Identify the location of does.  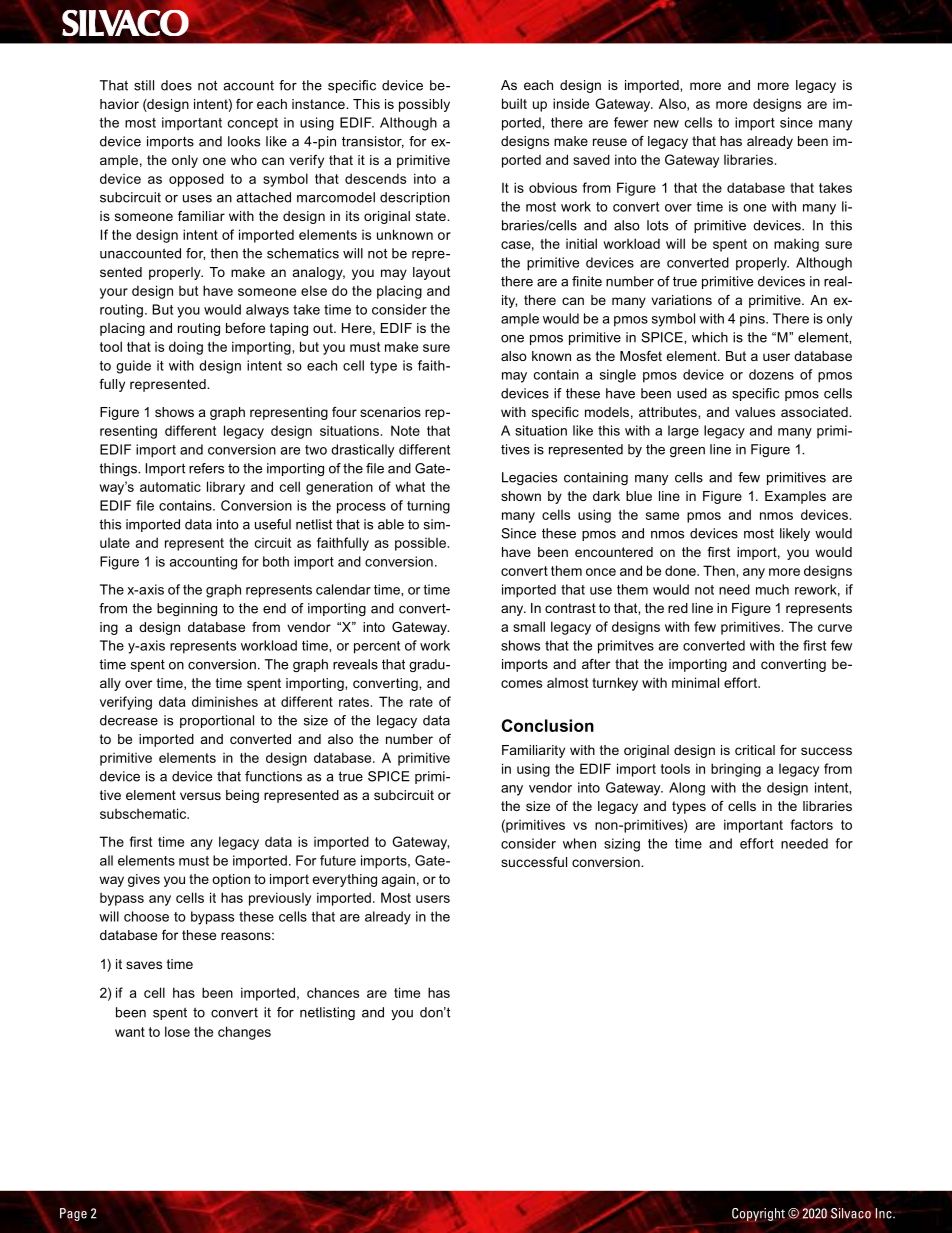
(176, 85).
